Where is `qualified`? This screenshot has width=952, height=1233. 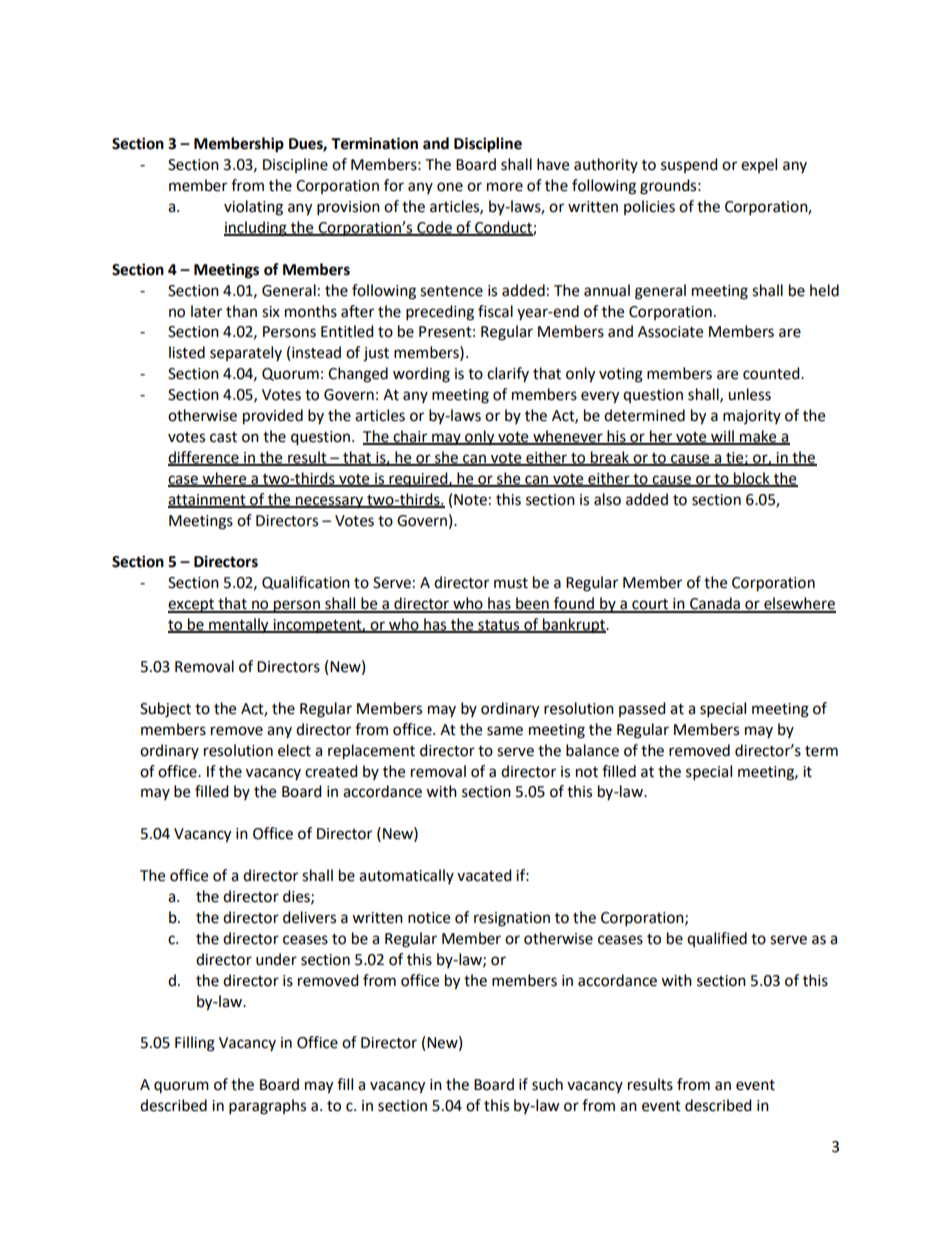 qualified is located at coordinates (717, 939).
